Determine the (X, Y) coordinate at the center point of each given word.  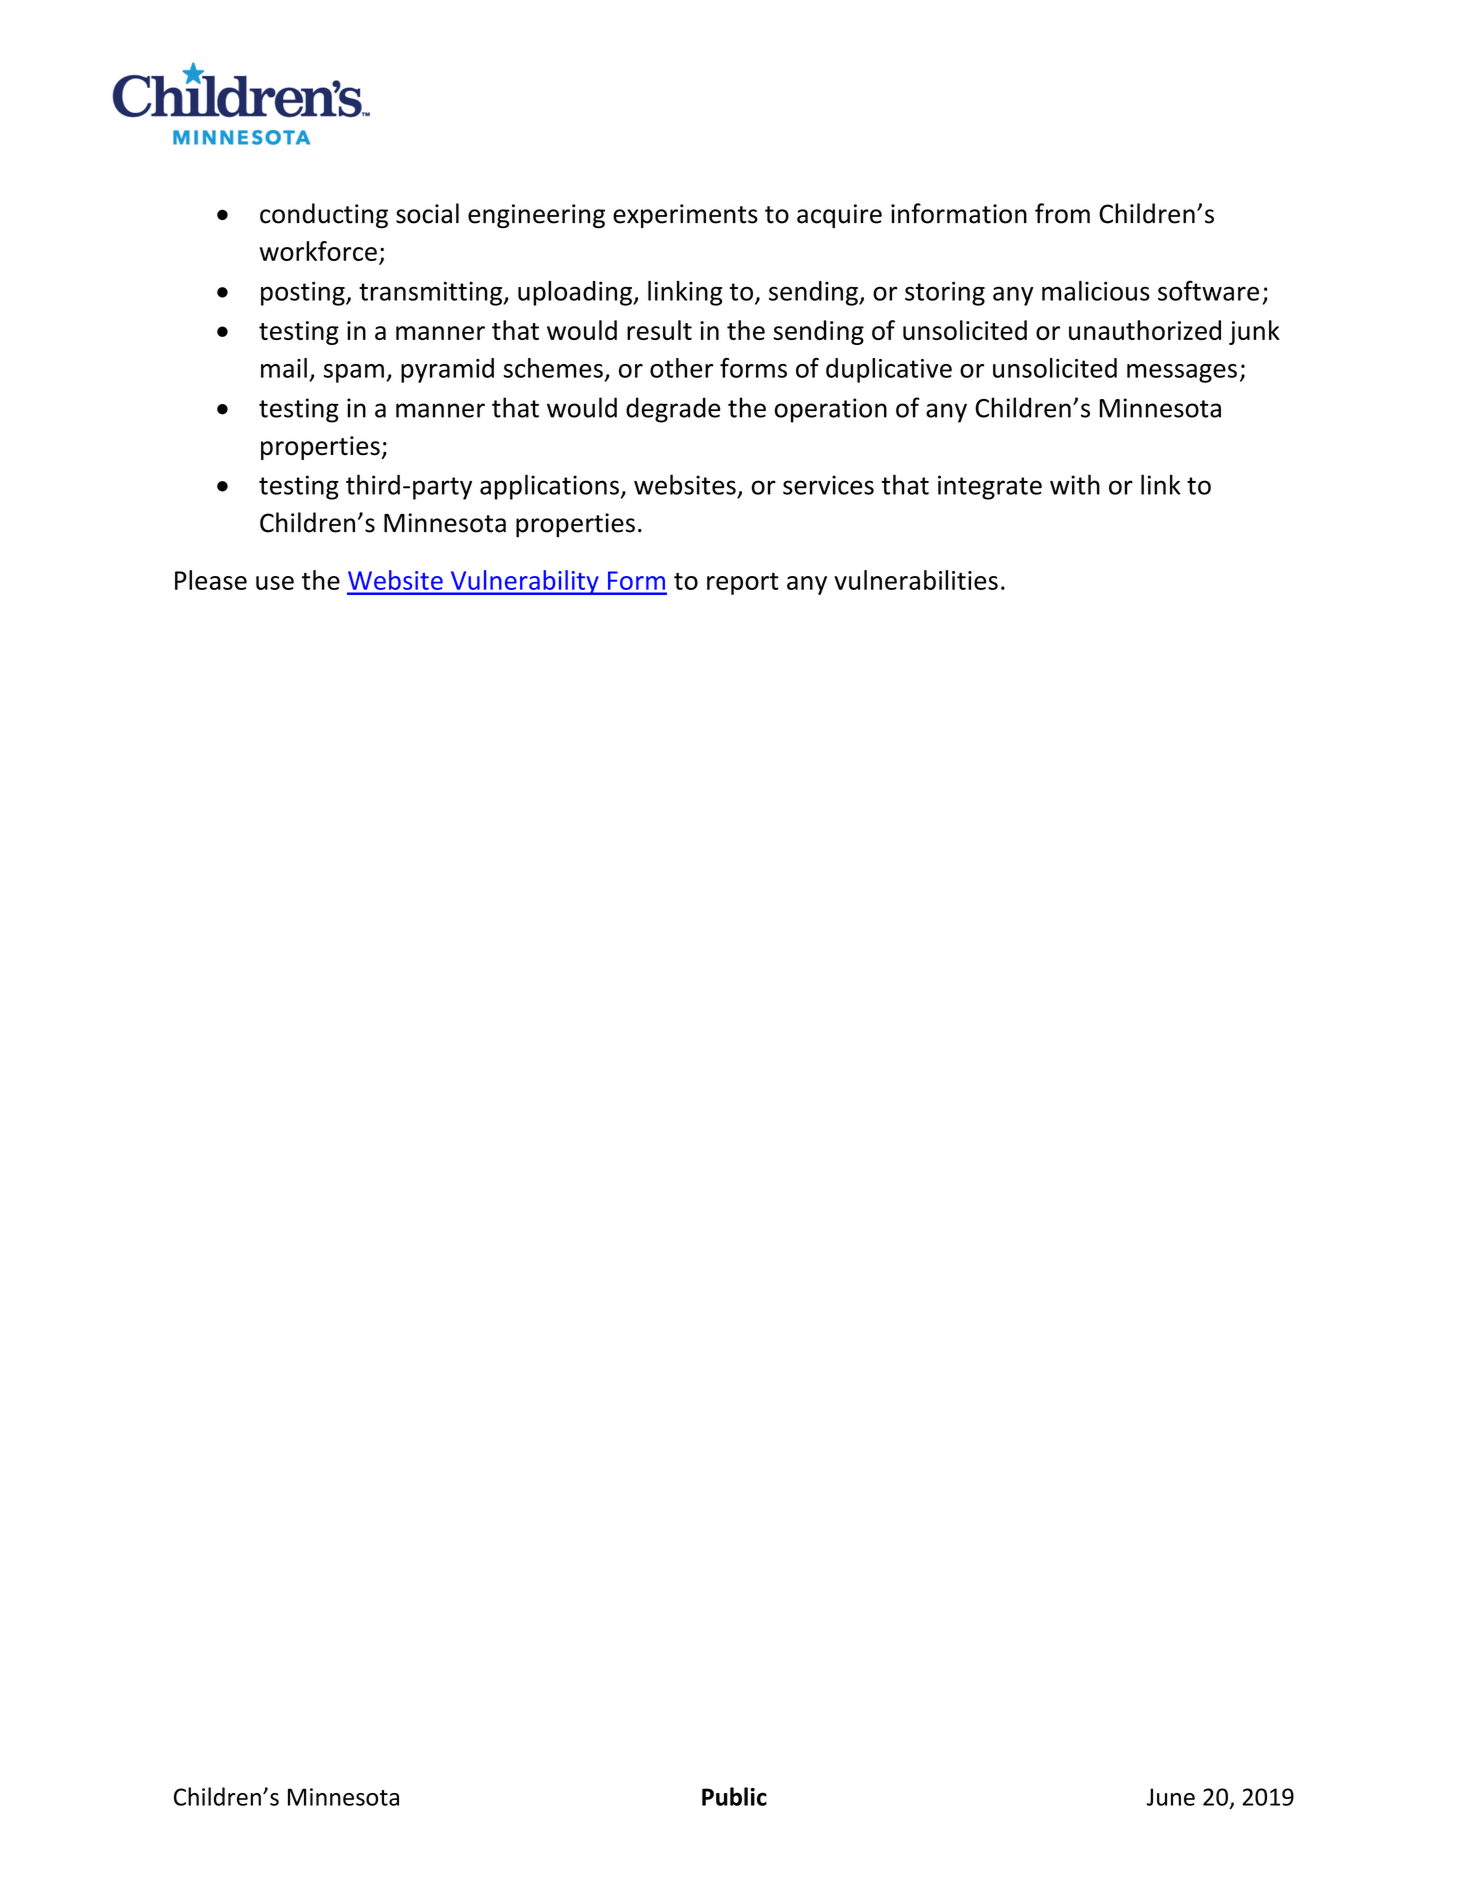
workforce (318, 251)
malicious (1096, 291)
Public (734, 1796)
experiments (685, 216)
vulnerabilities (916, 580)
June (1171, 1797)
